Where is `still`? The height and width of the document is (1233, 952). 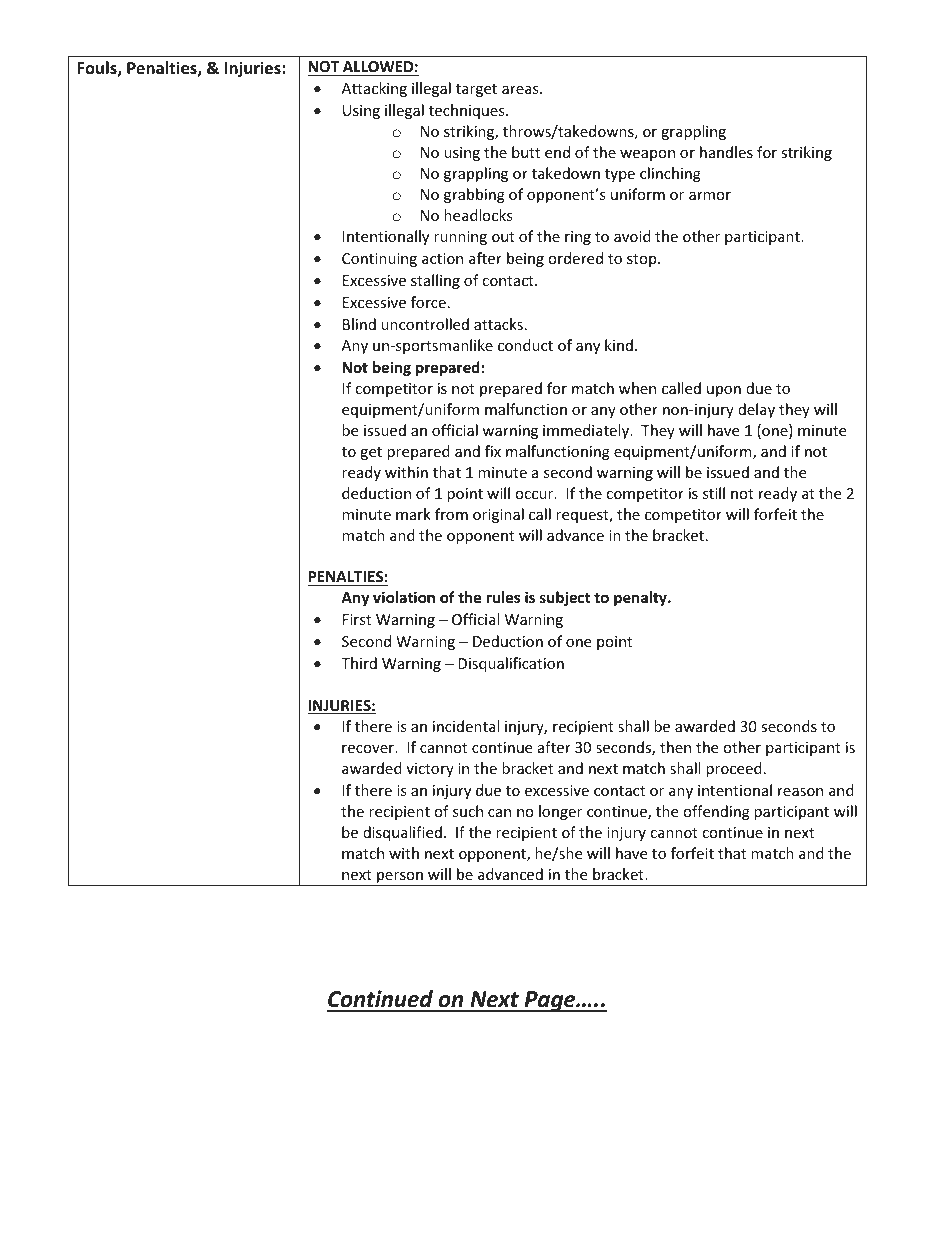 still is located at coordinates (714, 493).
